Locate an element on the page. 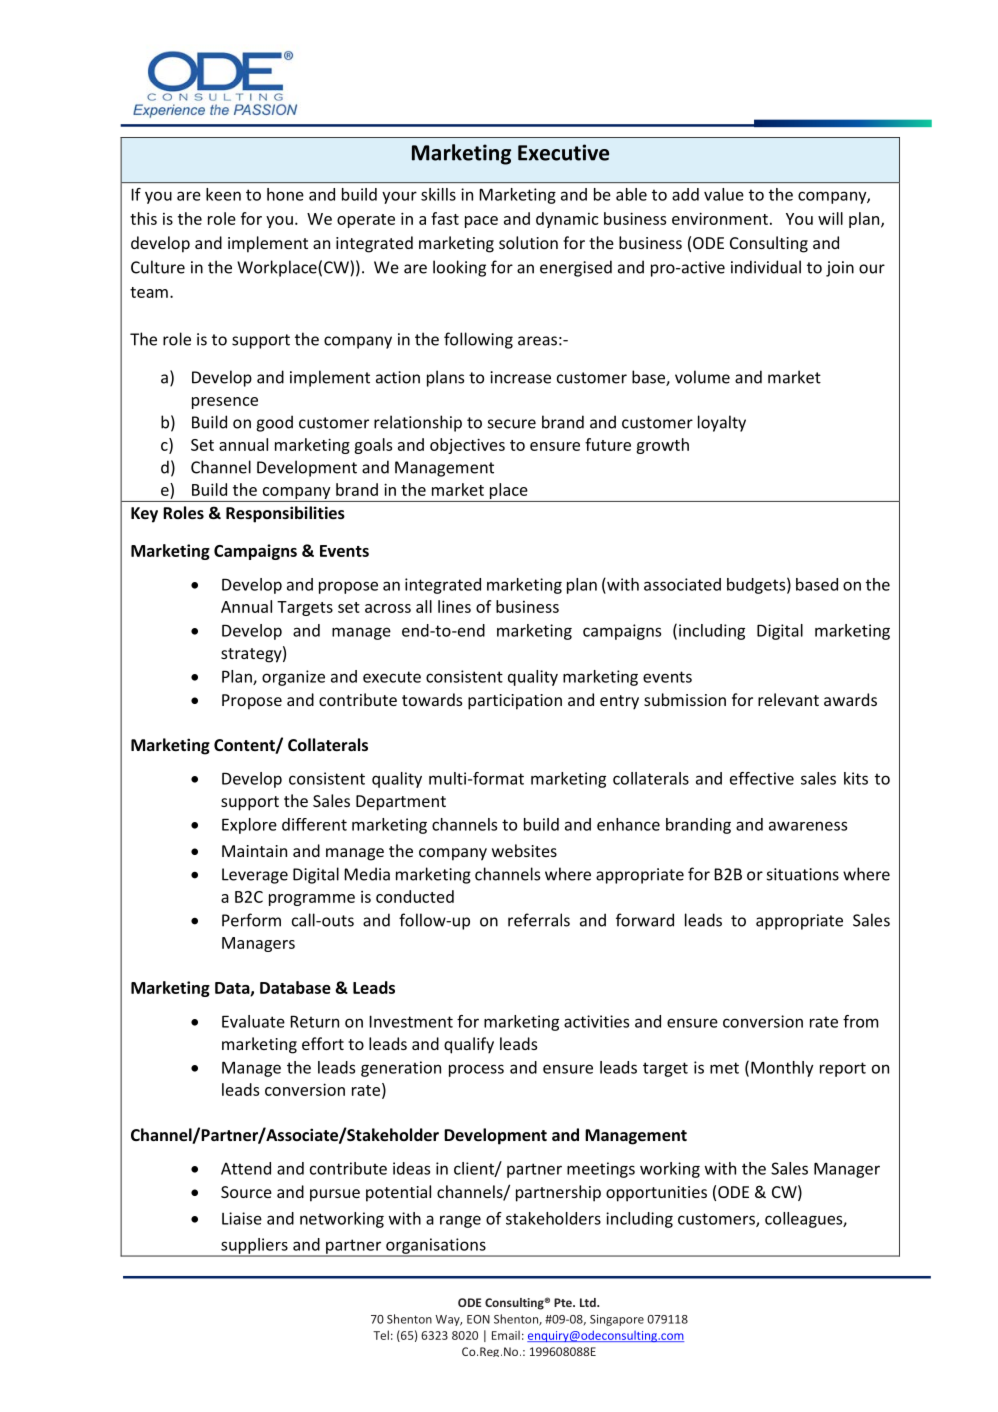  pace is located at coordinates (481, 222).
